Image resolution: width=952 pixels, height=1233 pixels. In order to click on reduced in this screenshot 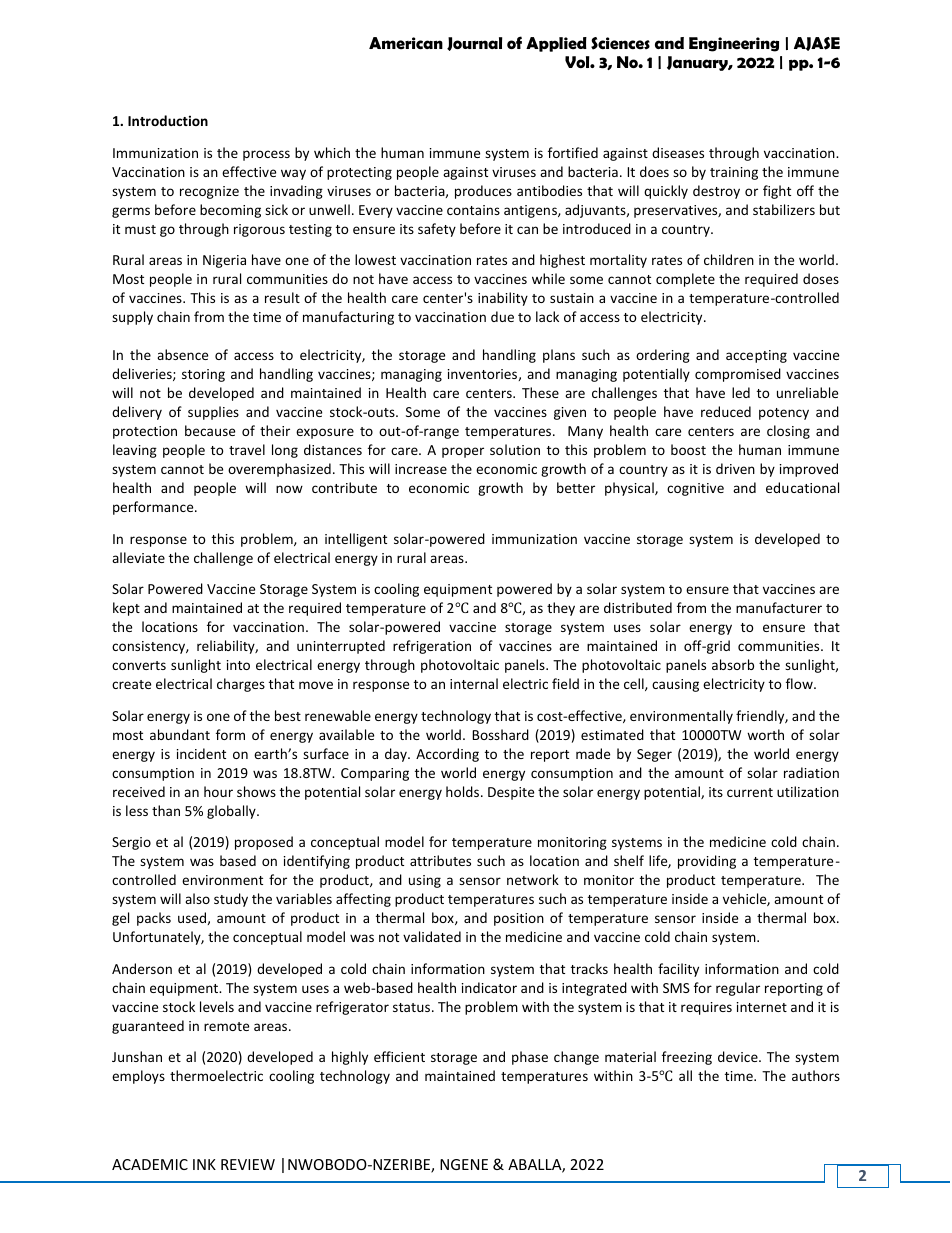, I will do `click(726, 411)`.
